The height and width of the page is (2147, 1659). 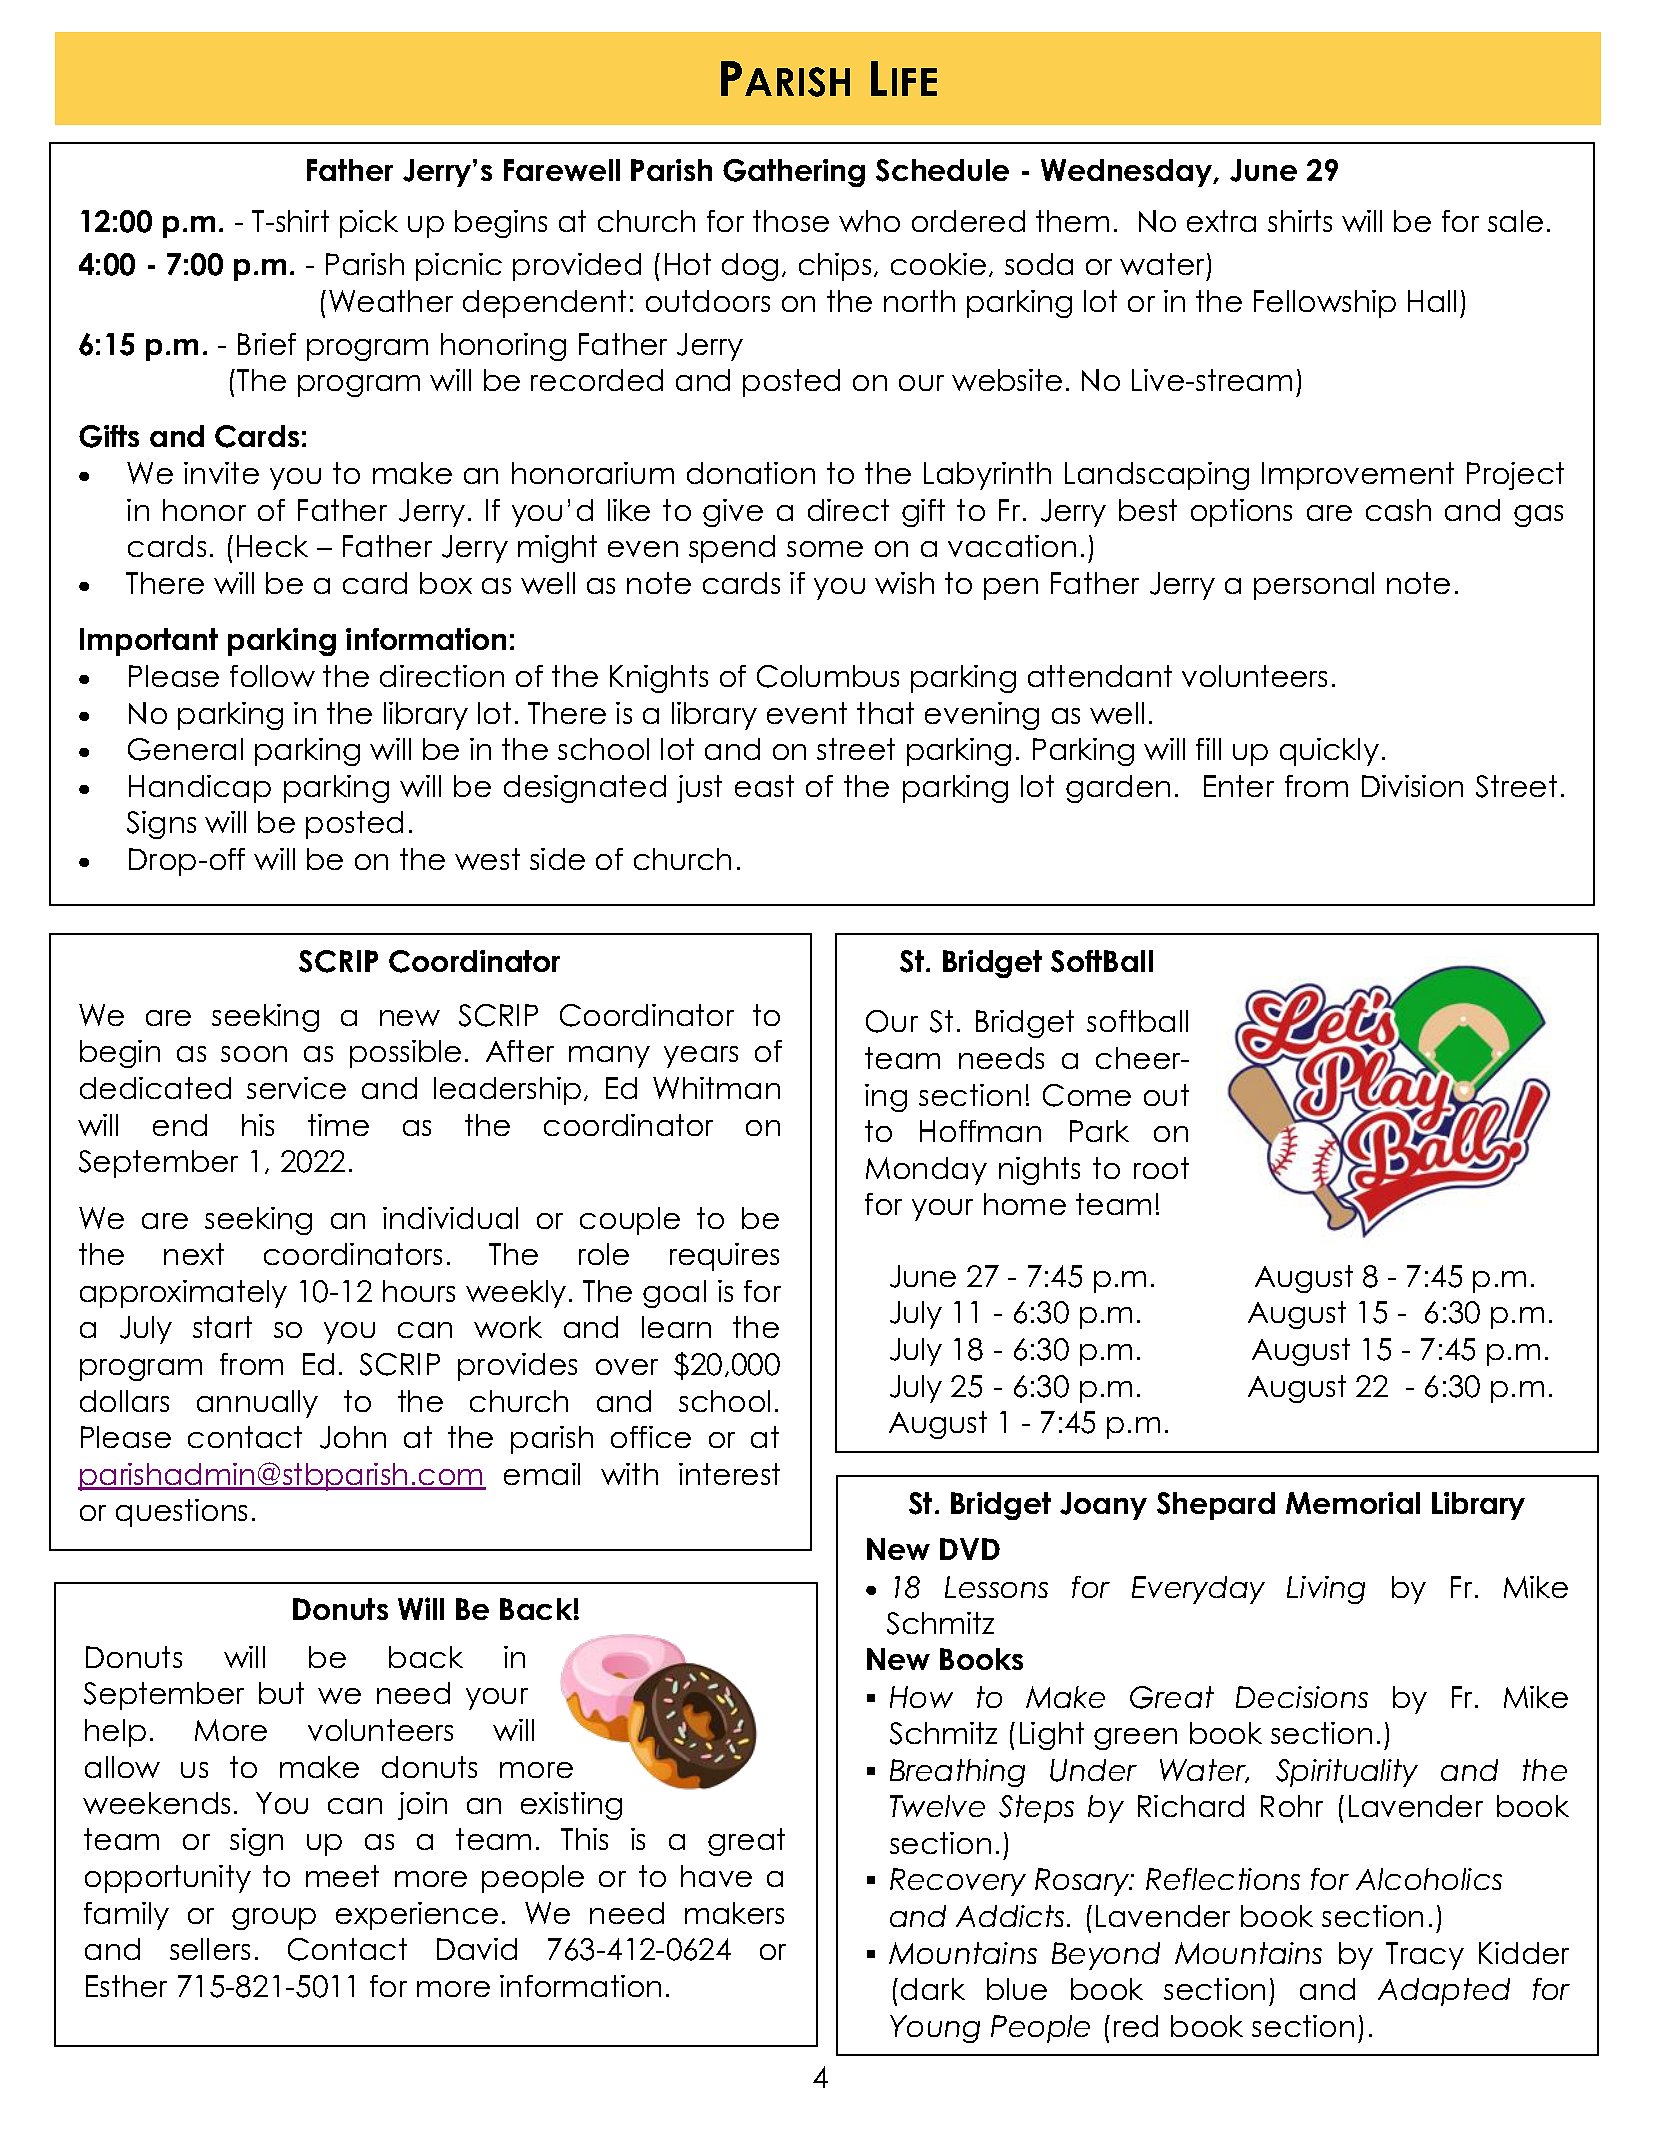 What do you see at coordinates (933, 1989) in the page?
I see `dark` at bounding box center [933, 1989].
